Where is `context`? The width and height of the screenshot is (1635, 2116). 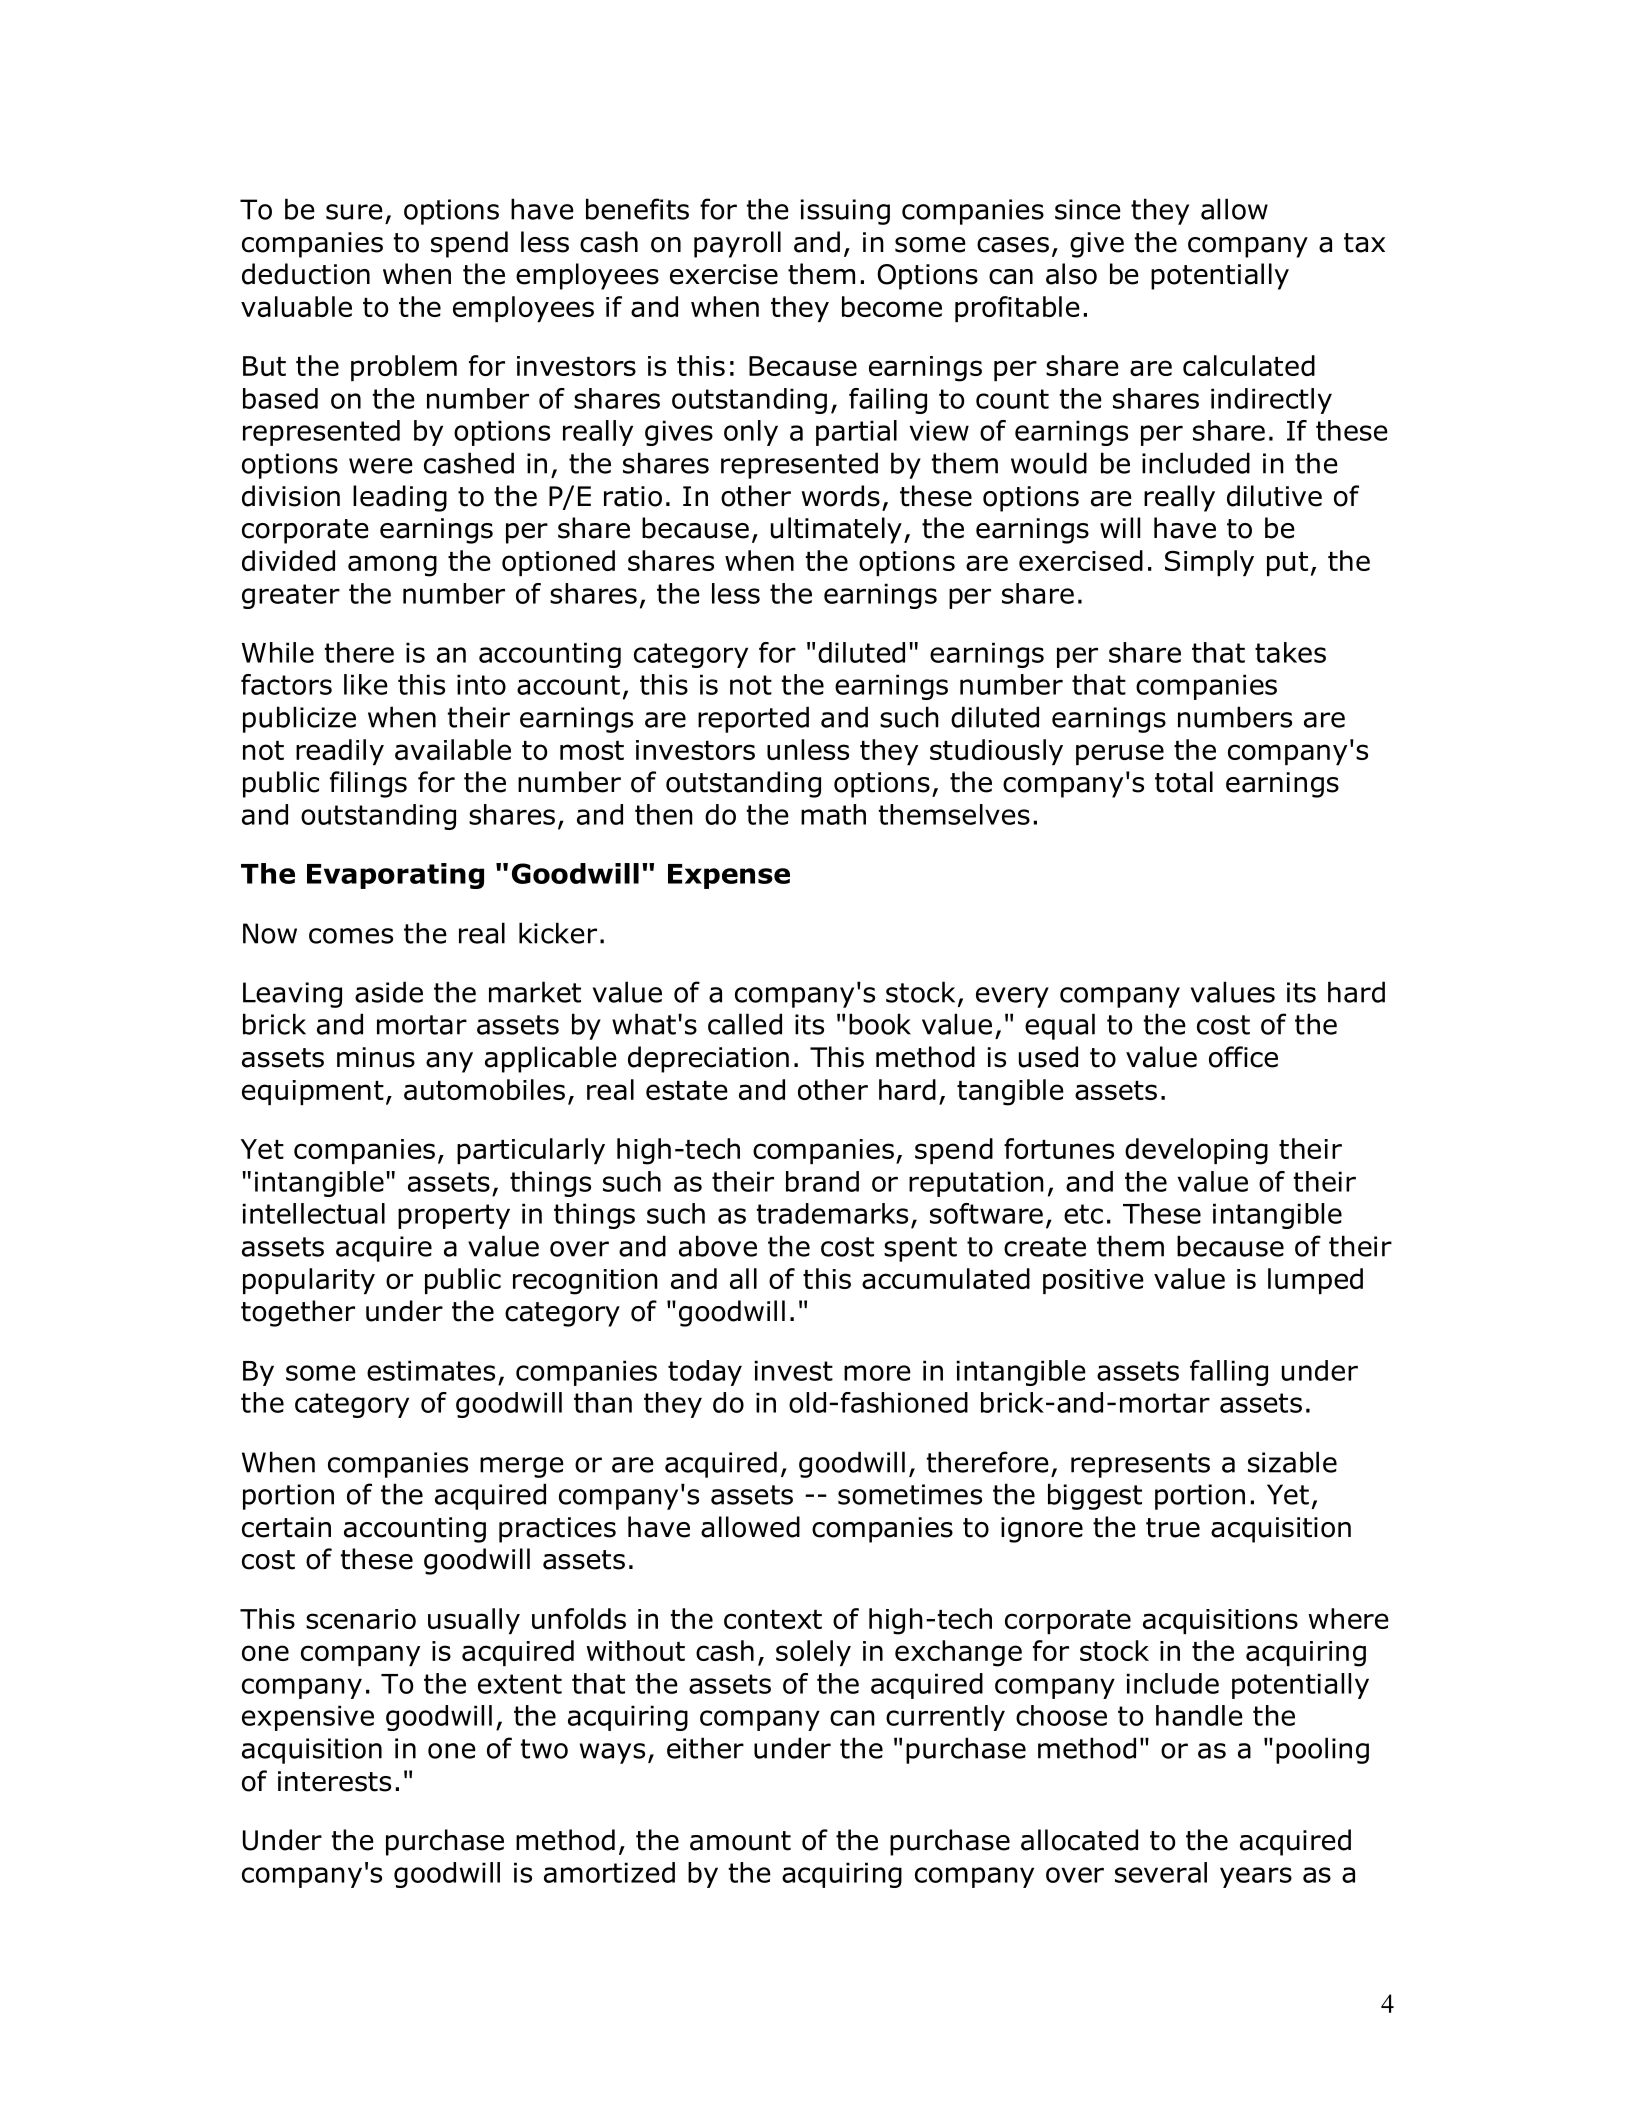 context is located at coordinates (773, 1619).
